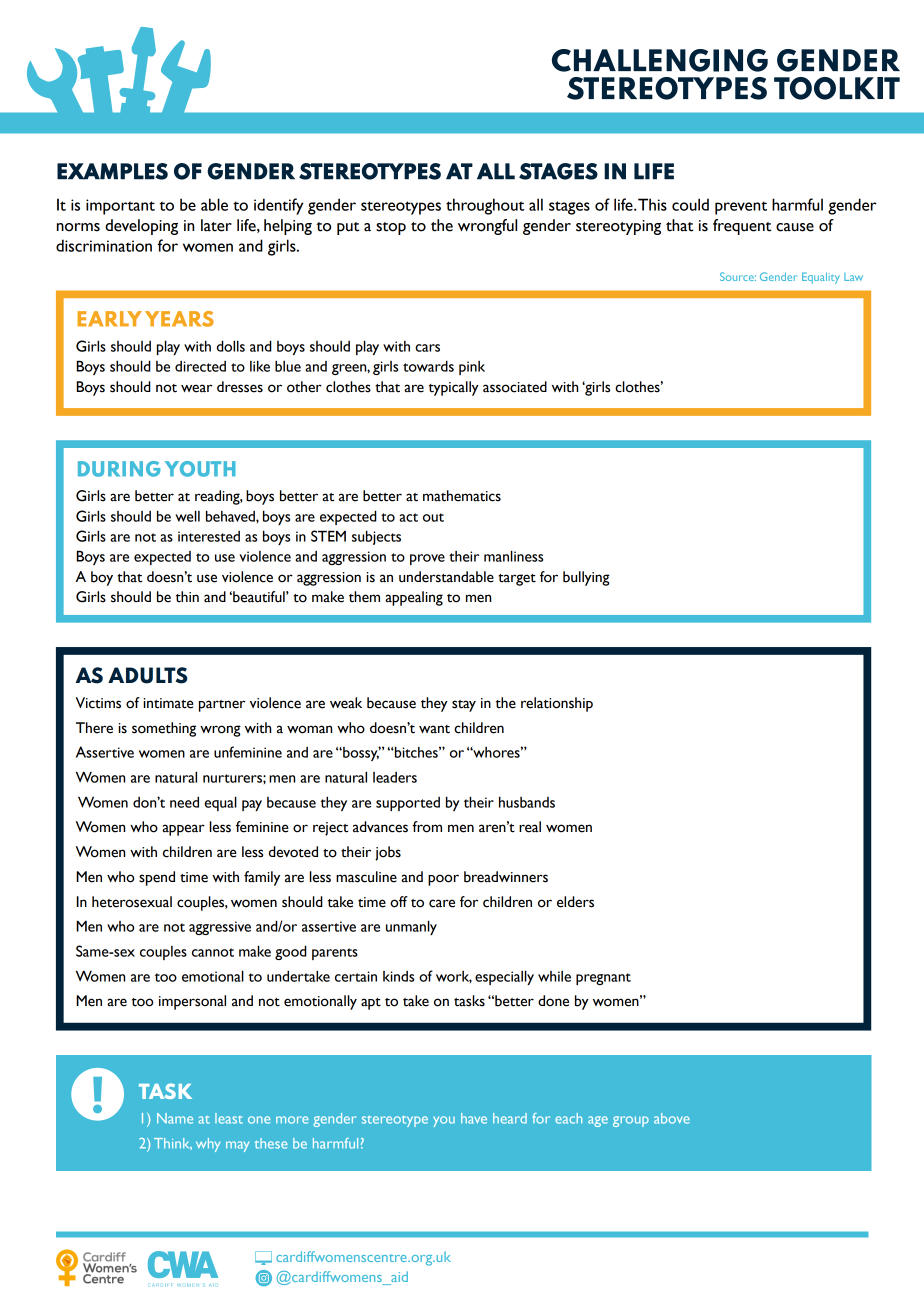 Image resolution: width=924 pixels, height=1308 pixels. What do you see at coordinates (175, 1118) in the screenshot?
I see `Name` at bounding box center [175, 1118].
